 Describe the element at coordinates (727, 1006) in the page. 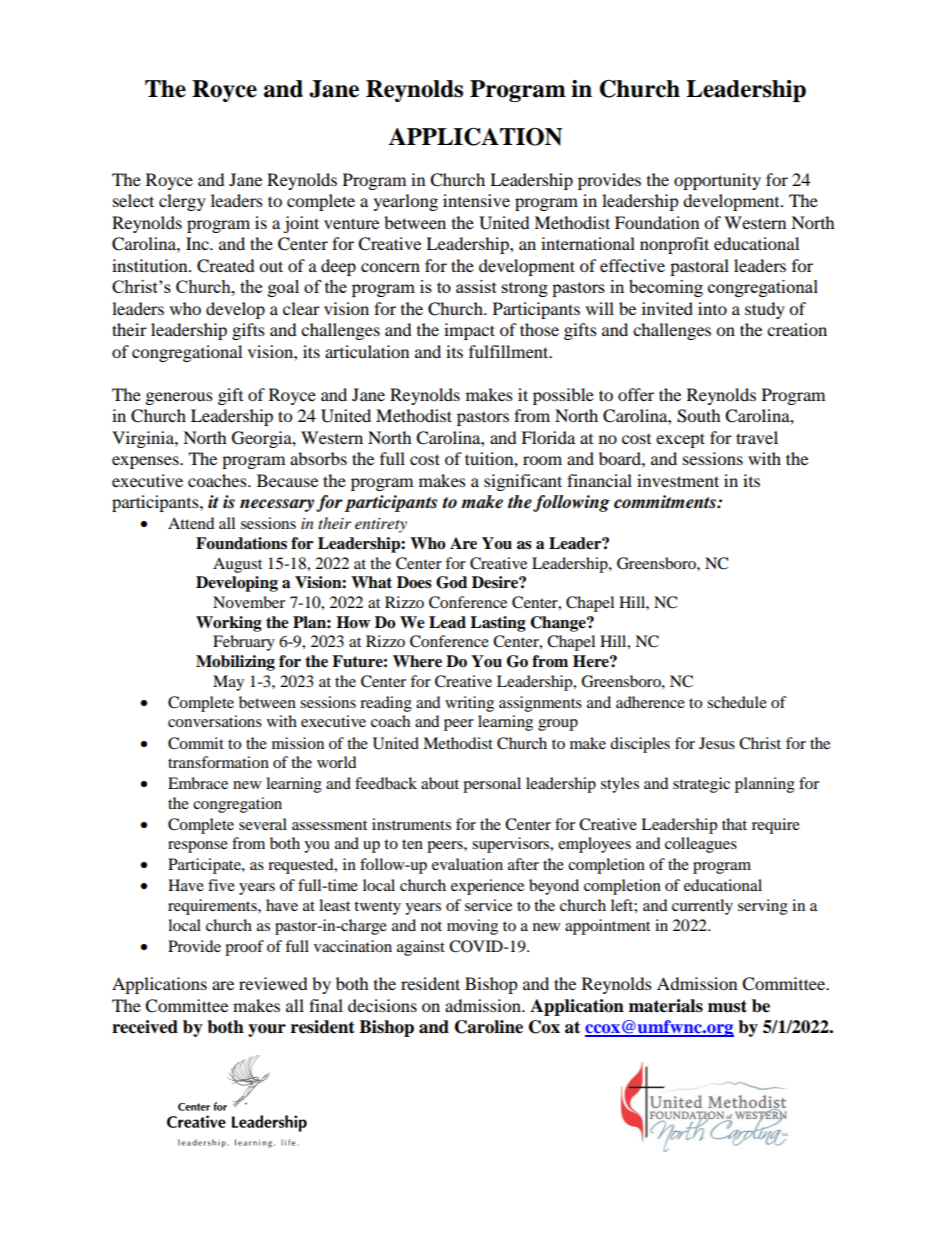

I see `must` at that location.
